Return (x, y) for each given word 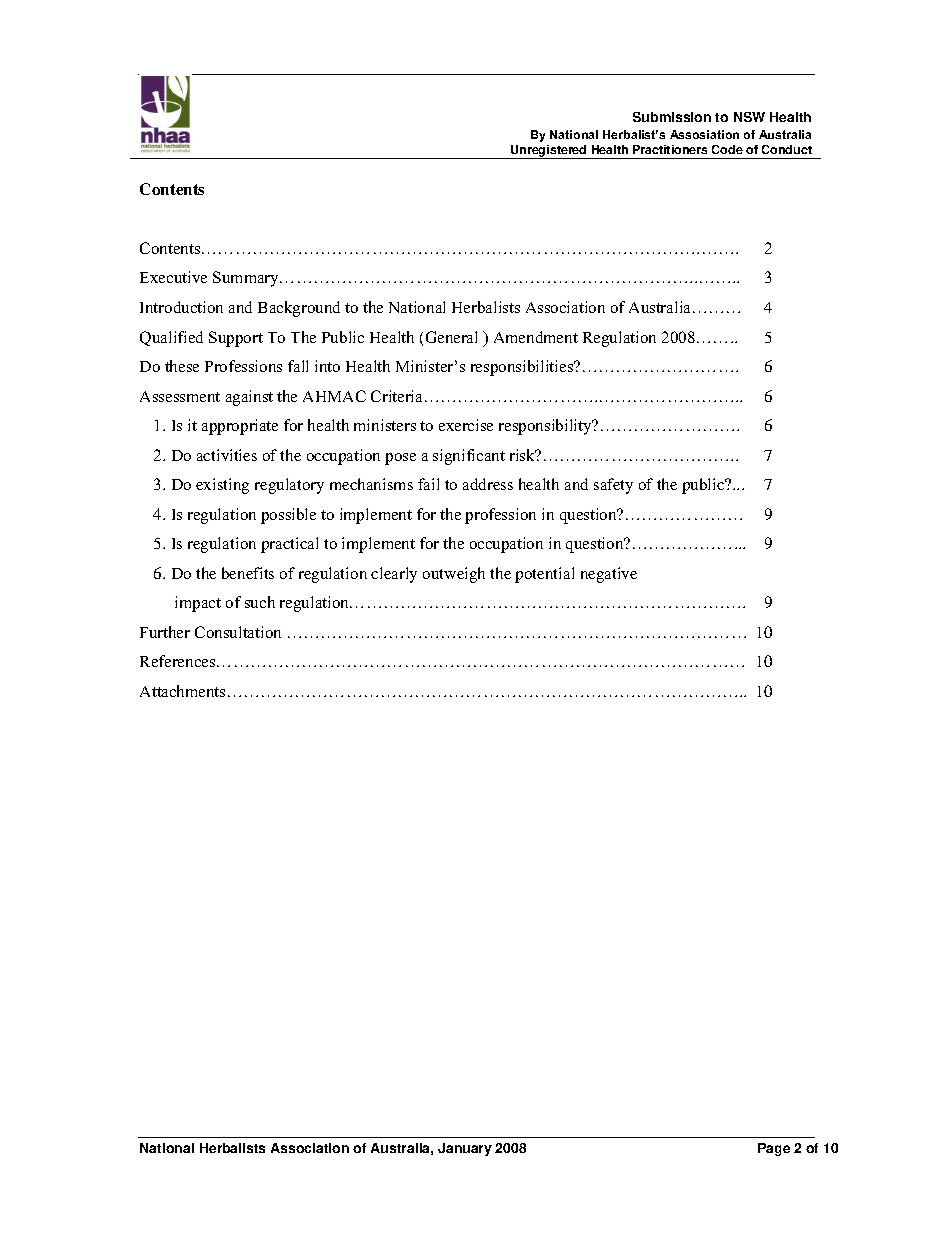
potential (544, 575)
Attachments (182, 691)
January (465, 1149)
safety (613, 486)
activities (227, 455)
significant (469, 457)
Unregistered (549, 152)
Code (727, 149)
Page (774, 1149)
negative (609, 575)
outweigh (454, 575)
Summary (247, 279)
